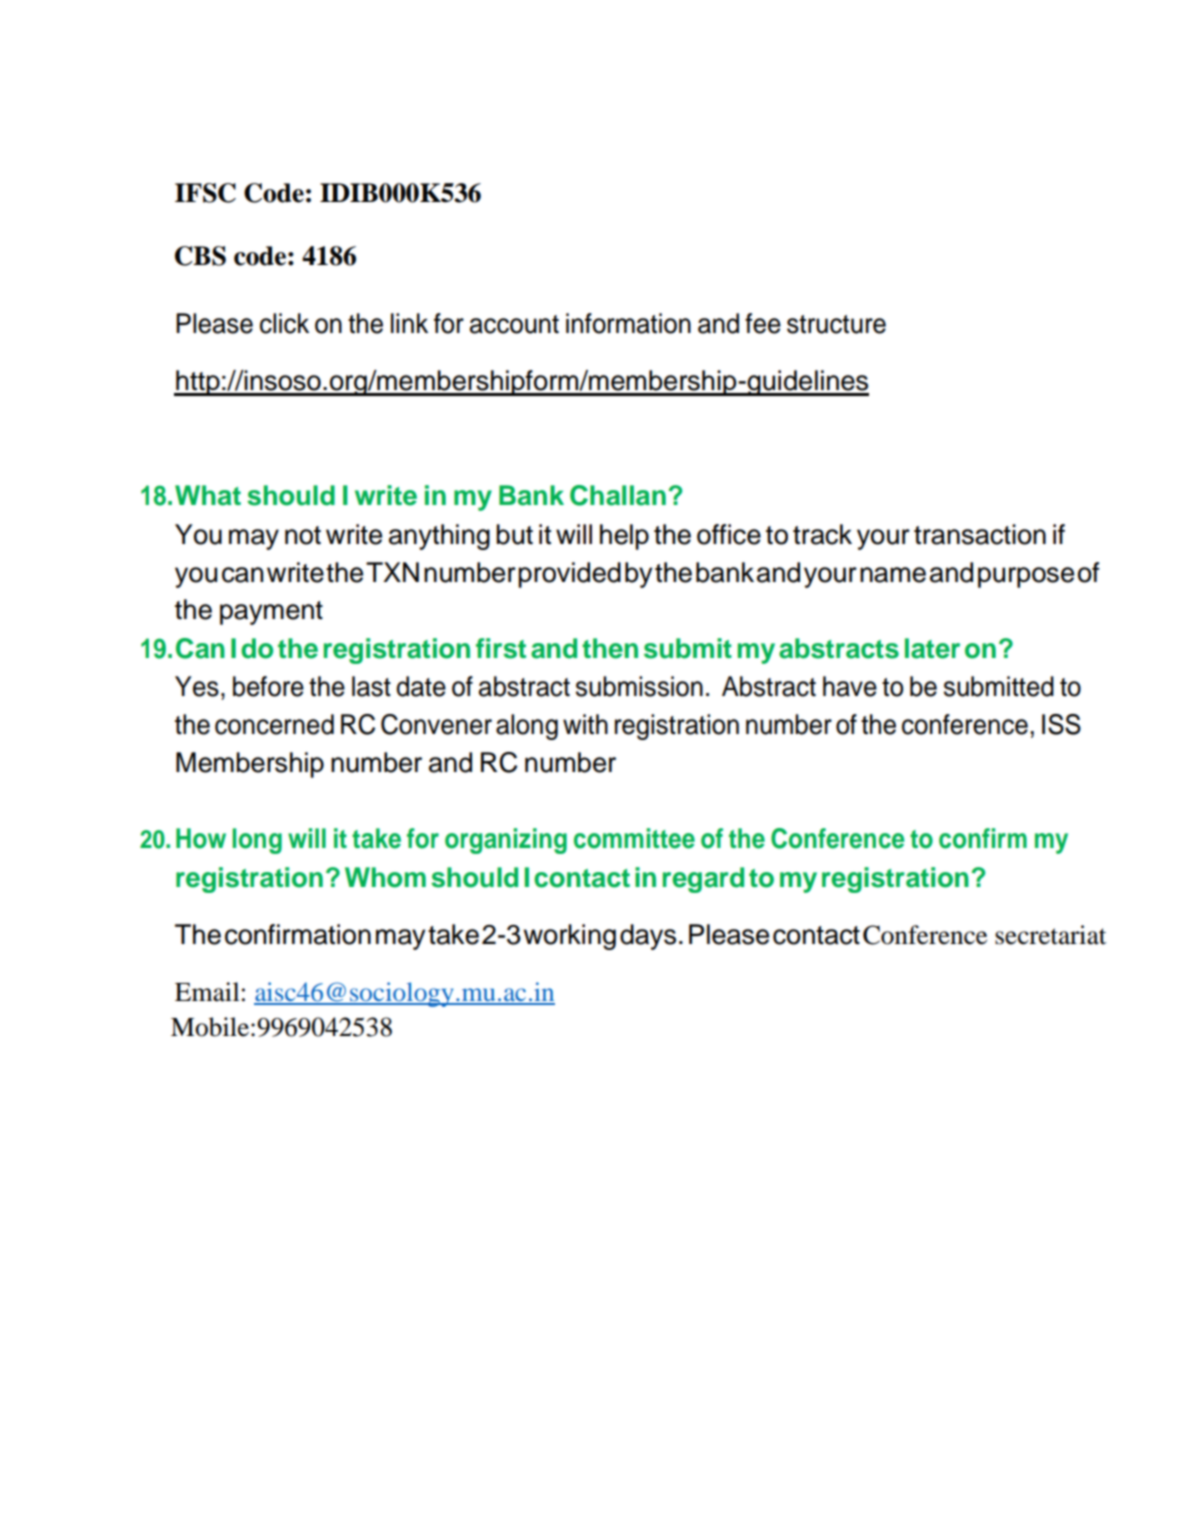 The height and width of the screenshot is (1538, 1189). Describe the element at coordinates (284, 323) in the screenshot. I see `click` at that location.
